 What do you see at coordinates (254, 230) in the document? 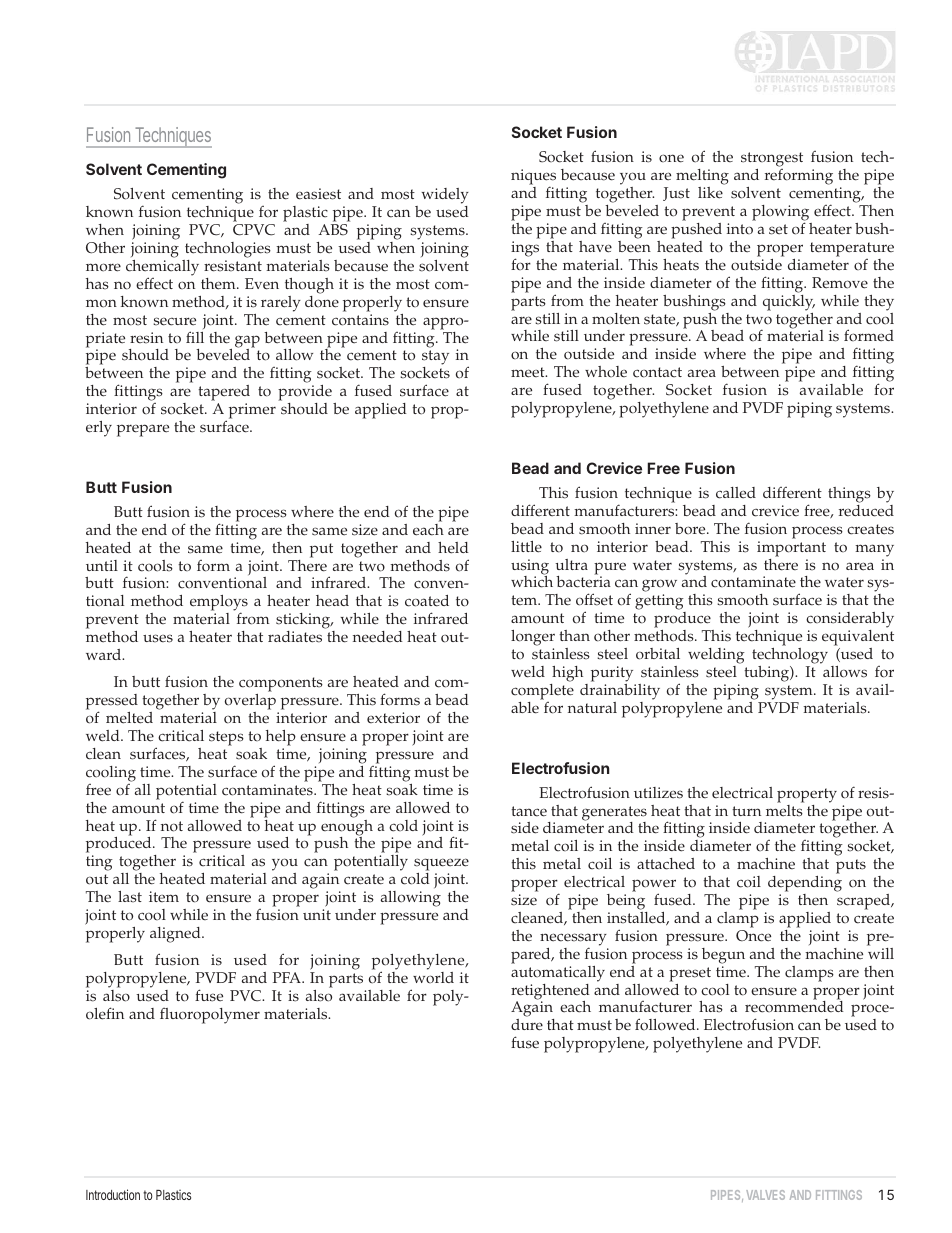
I see `CPVC` at bounding box center [254, 230].
